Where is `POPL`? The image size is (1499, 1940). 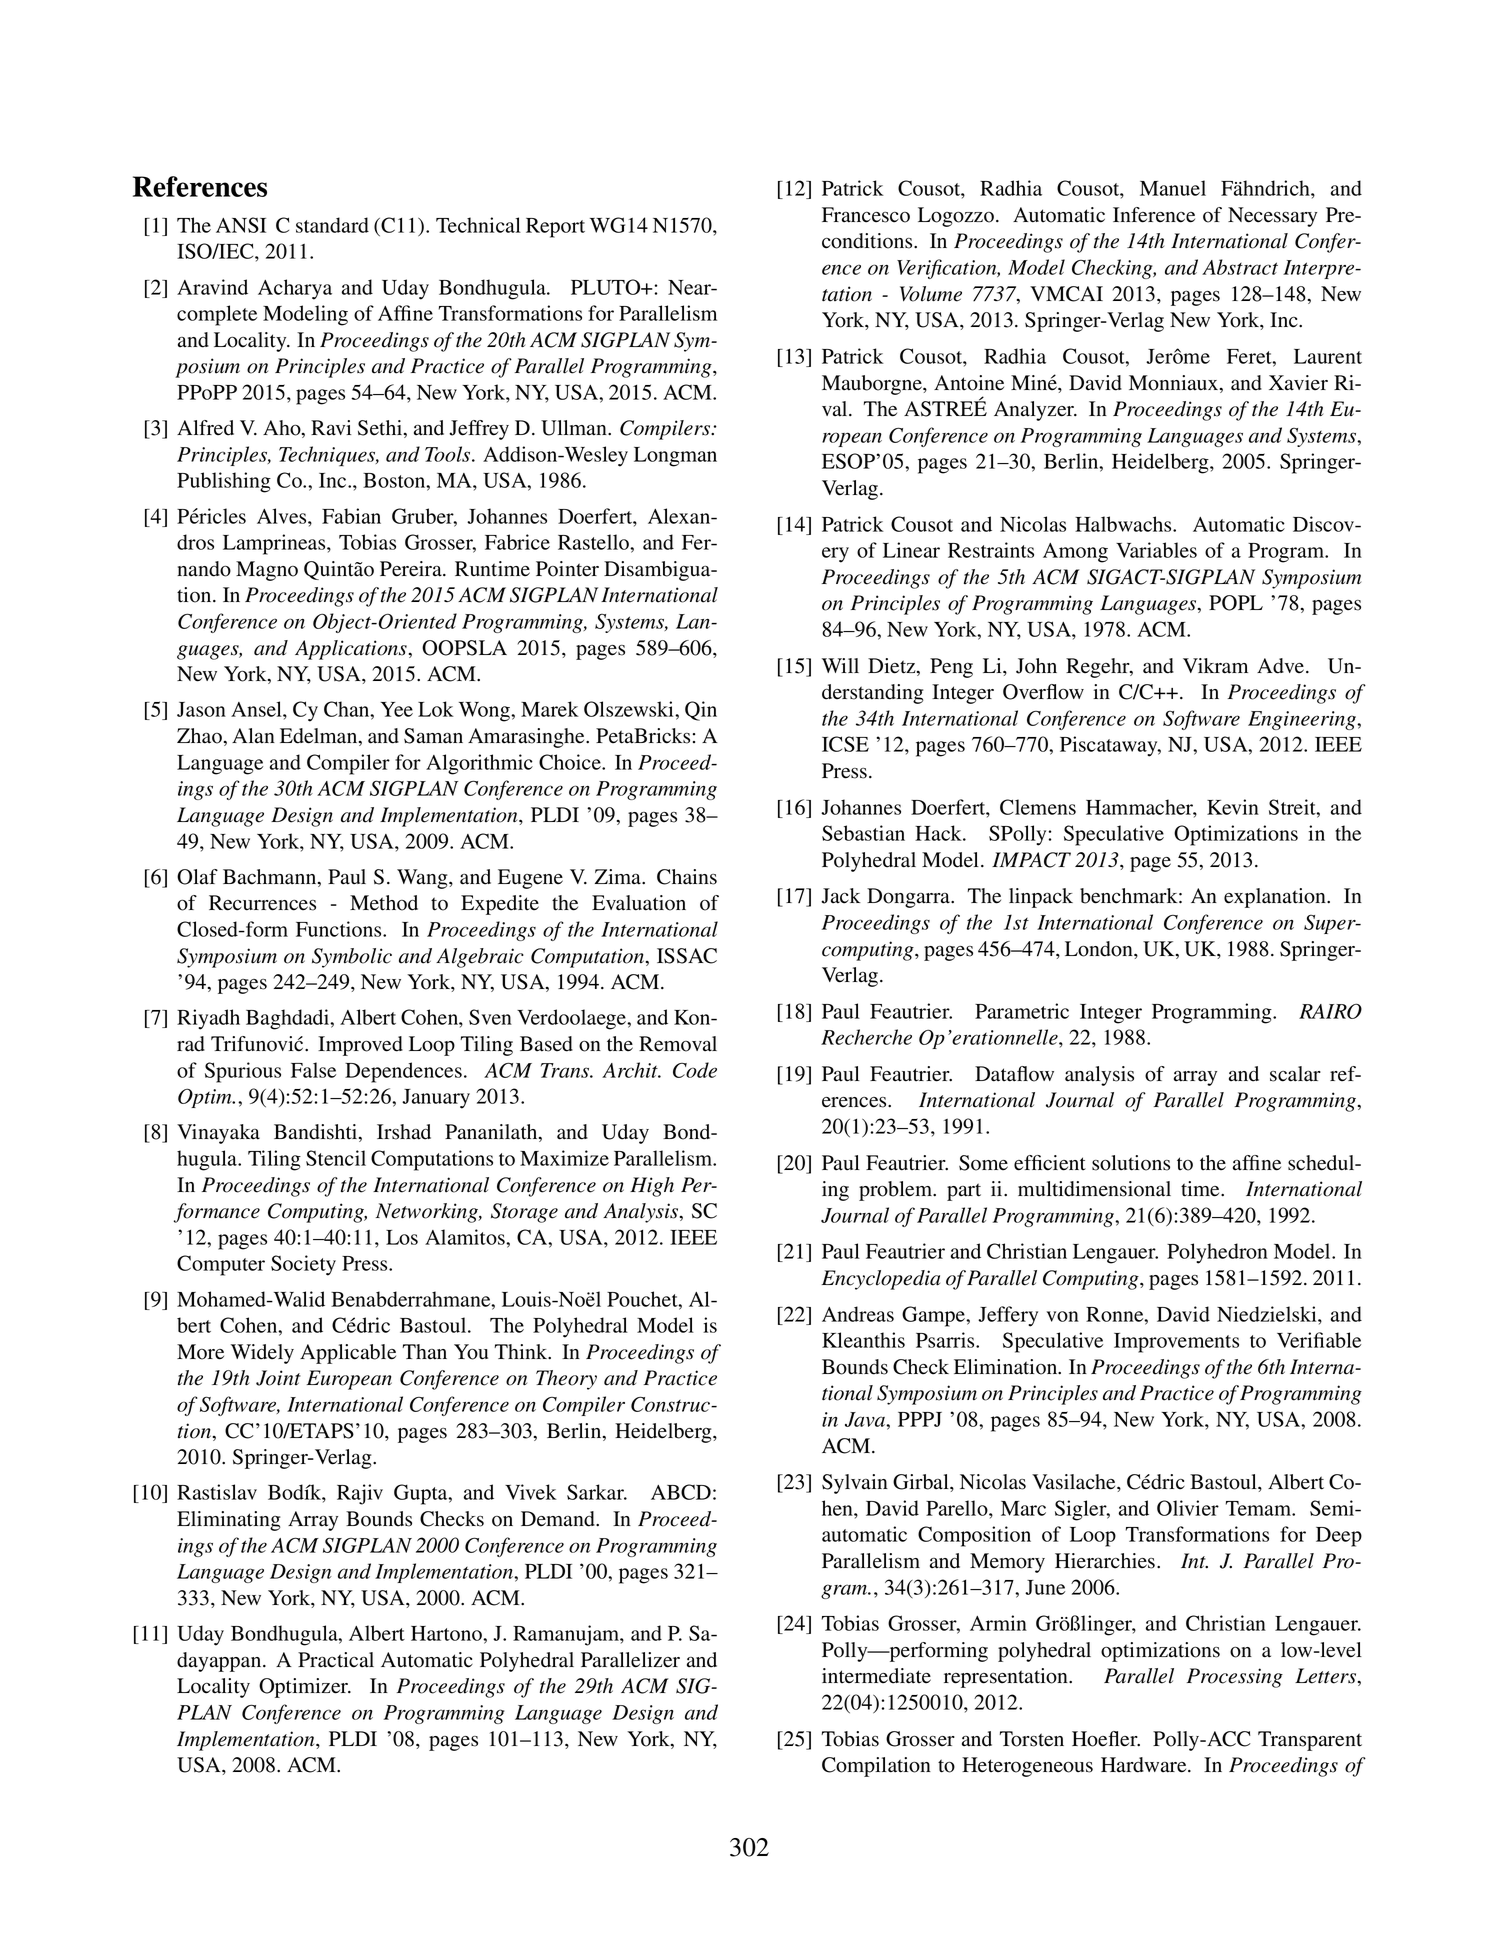 POPL is located at coordinates (1236, 603).
